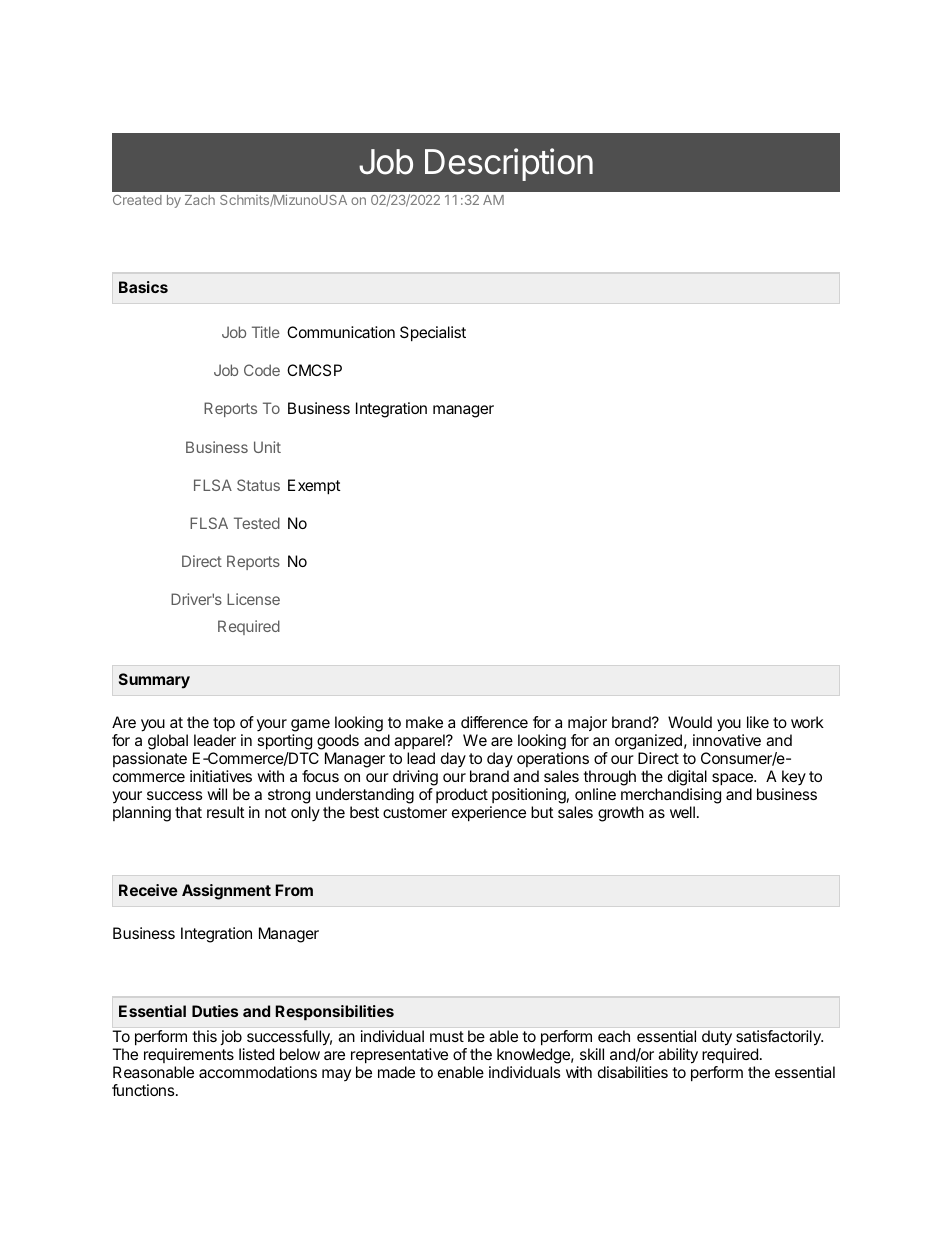 The height and width of the screenshot is (1233, 952). I want to click on Description, so click(509, 164).
